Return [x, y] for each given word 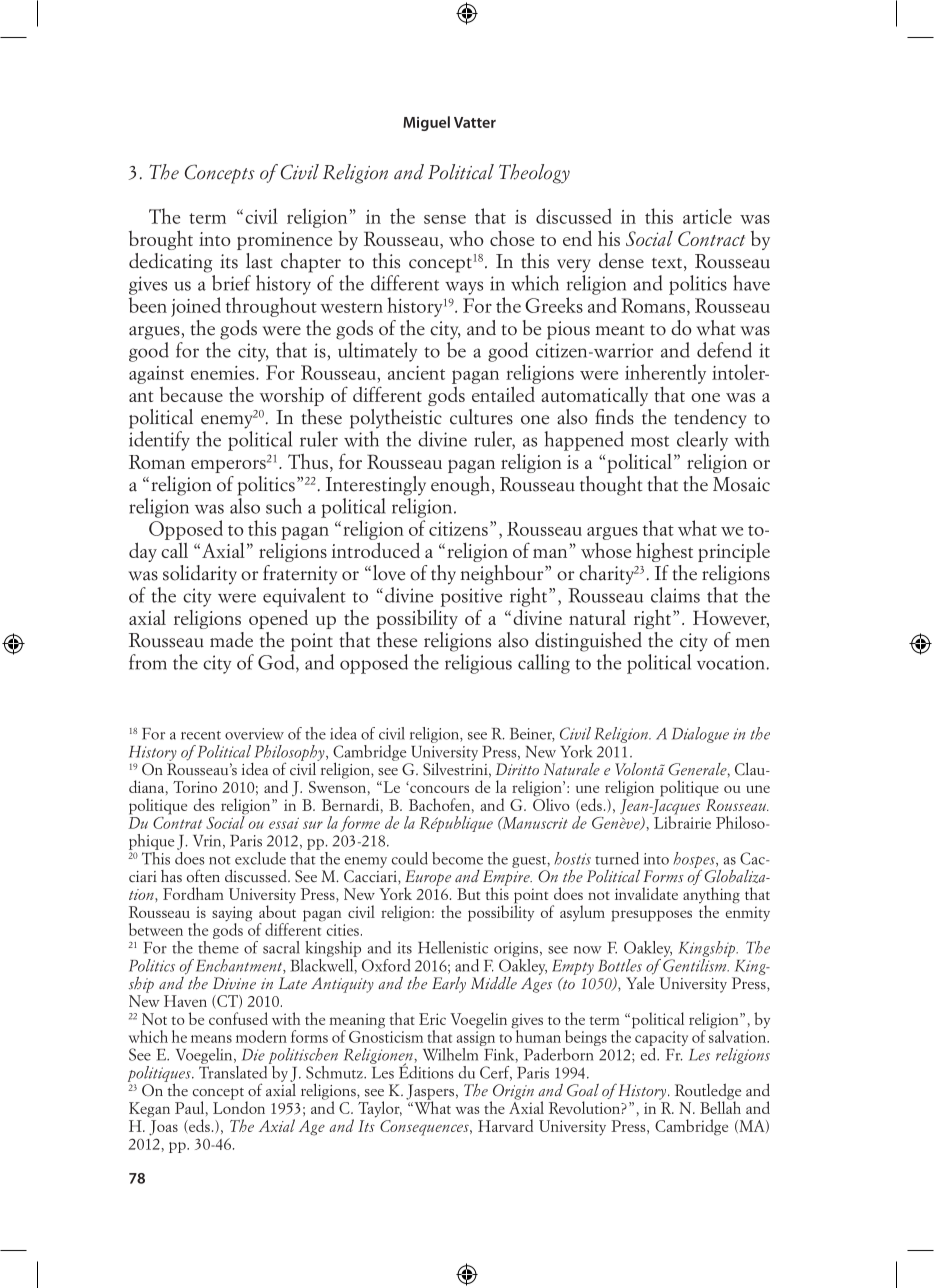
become [457, 858]
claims [675, 595]
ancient [416, 373]
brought [161, 240]
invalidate [646, 893]
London [239, 1106]
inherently [665, 374]
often [203, 876]
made [231, 640]
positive [471, 597]
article [707, 216]
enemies [224, 373]
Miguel [426, 123]
